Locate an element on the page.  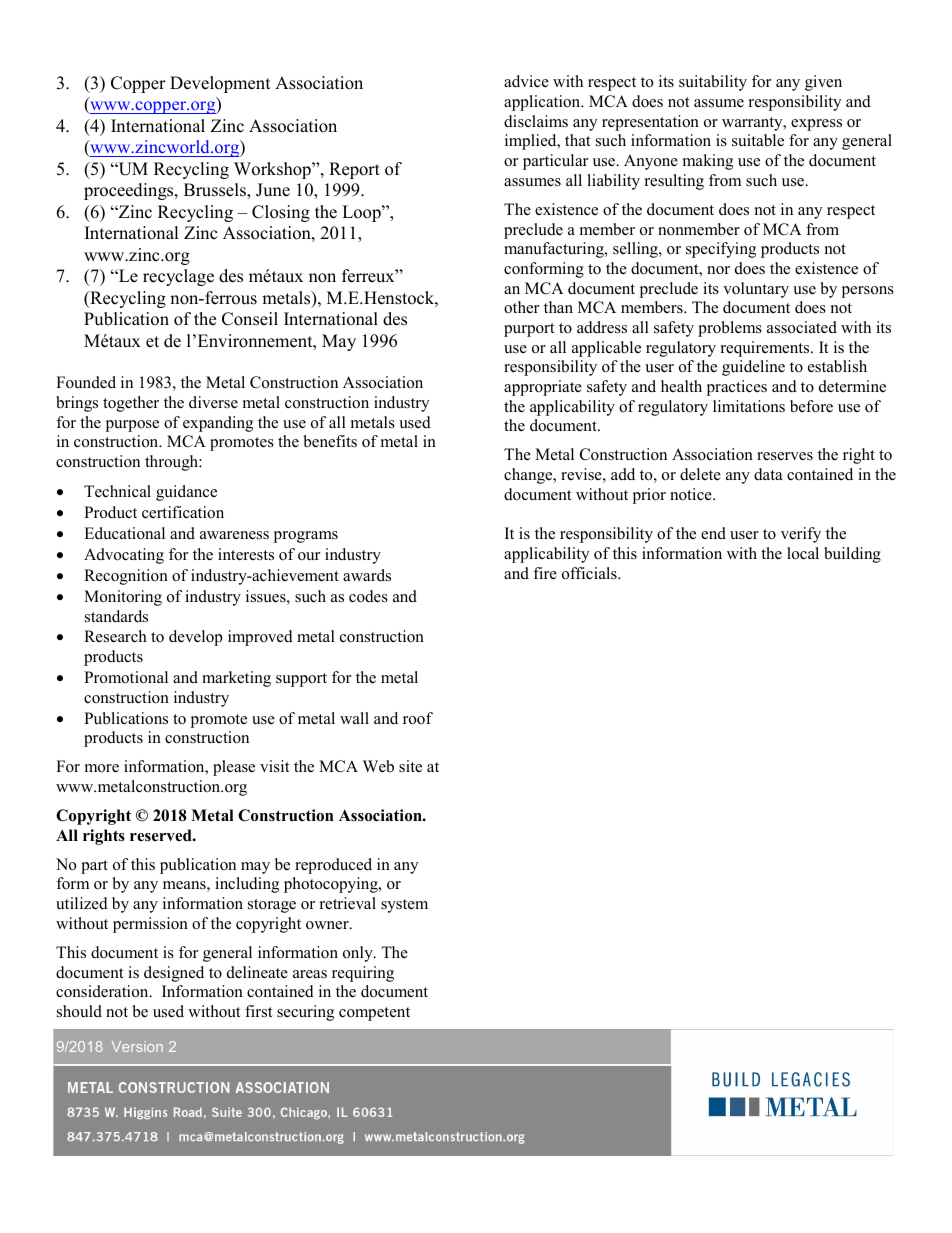
disclaims is located at coordinates (536, 121).
